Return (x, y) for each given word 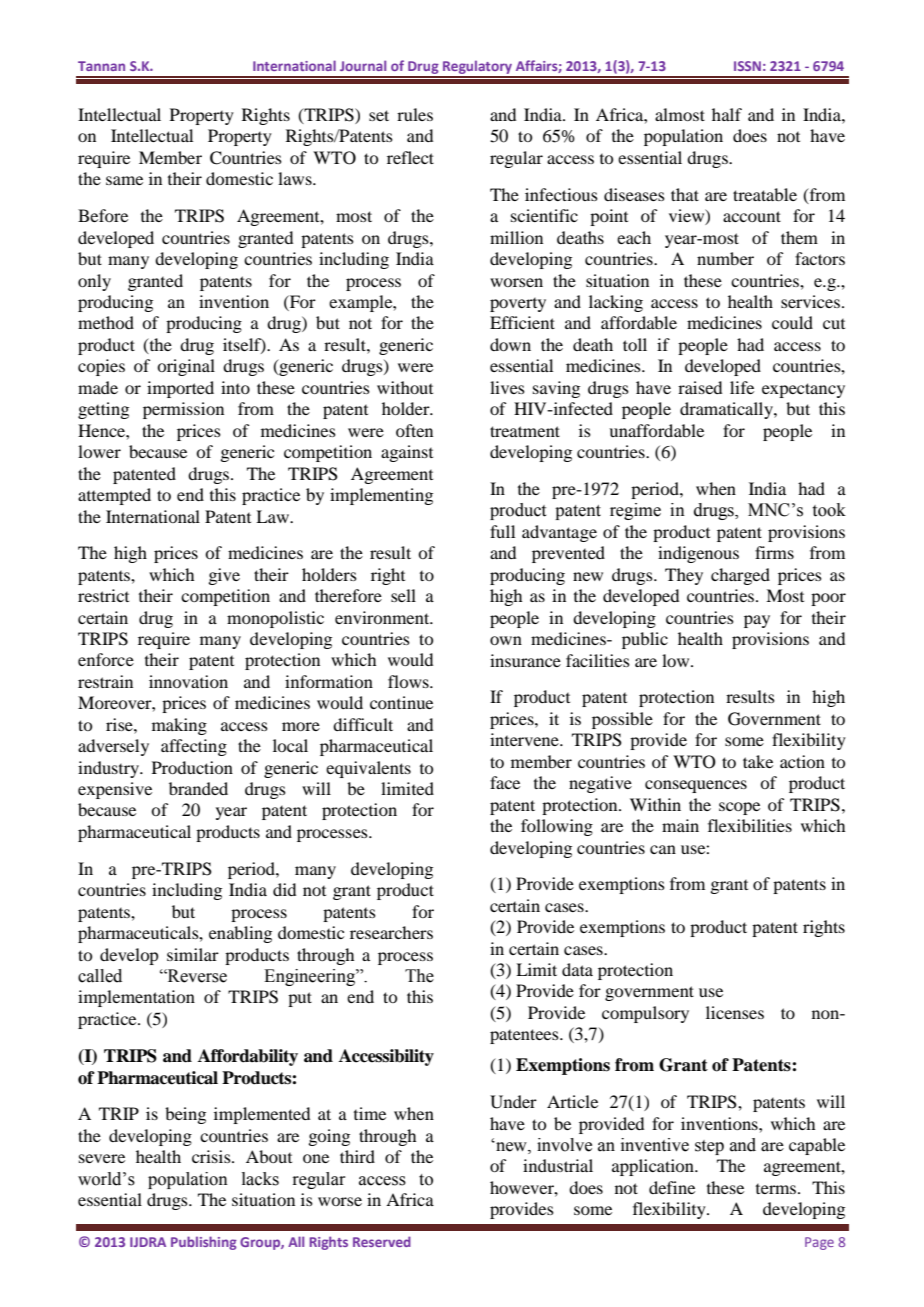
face (505, 782)
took (829, 510)
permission (183, 410)
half (727, 114)
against (407, 453)
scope (739, 808)
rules (415, 114)
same (124, 180)
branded (198, 788)
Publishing (204, 1243)
